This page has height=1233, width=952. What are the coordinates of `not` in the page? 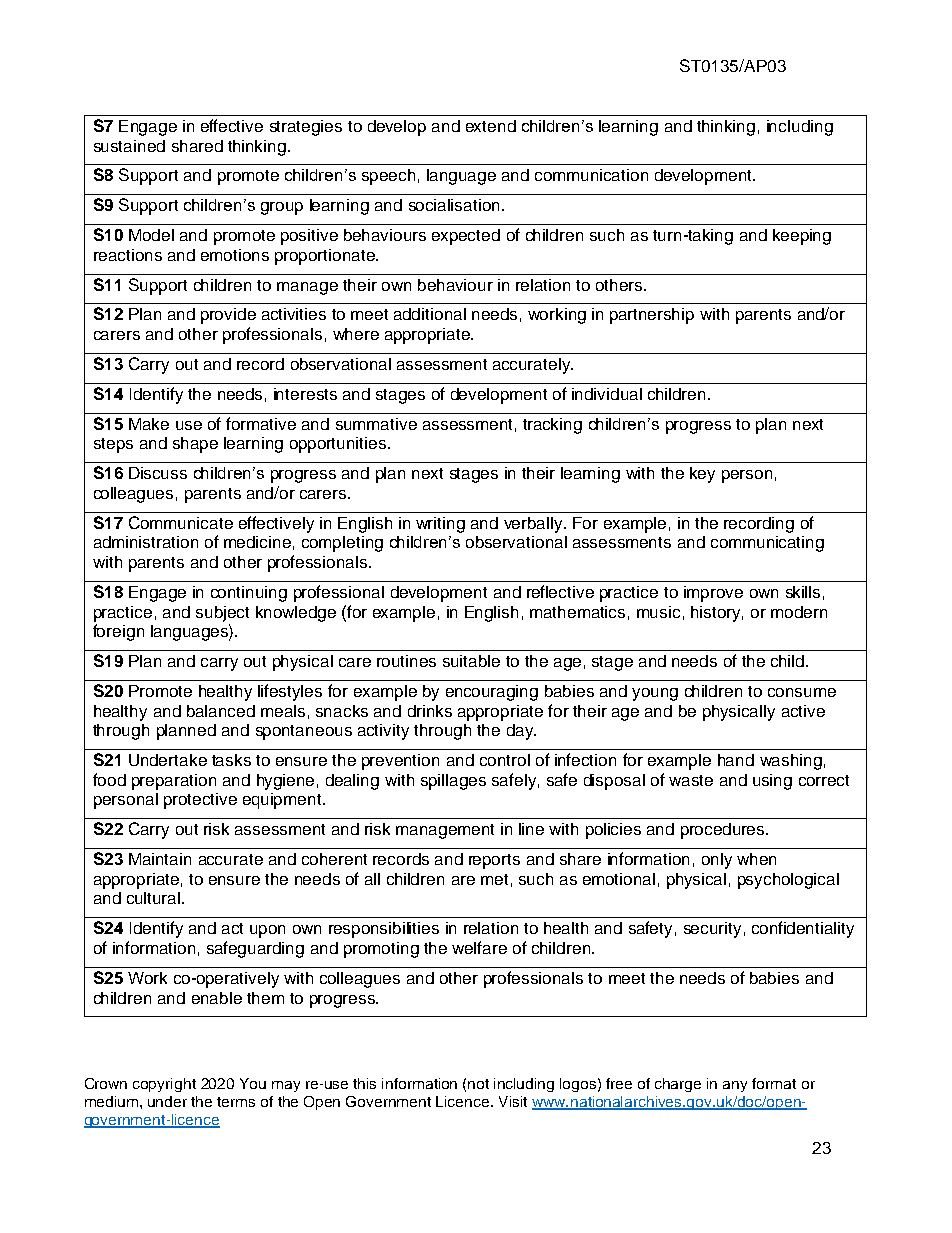 It's located at (478, 1084).
